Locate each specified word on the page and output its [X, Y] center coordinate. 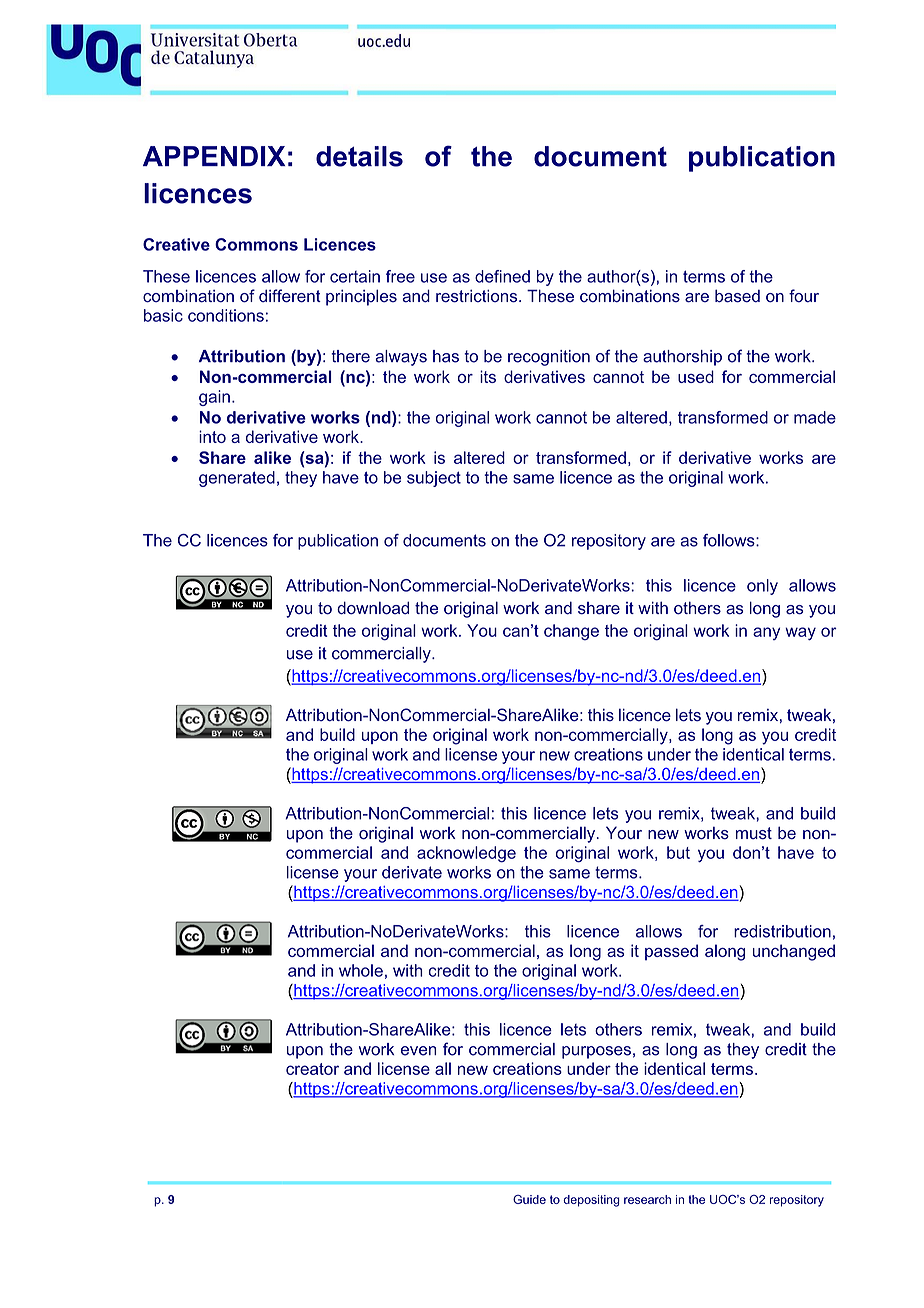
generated [237, 479]
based [737, 296]
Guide [529, 1199]
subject [434, 479]
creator [312, 1069]
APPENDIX [214, 156]
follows [730, 540]
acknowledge [466, 854]
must [754, 833]
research [647, 1199]
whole [361, 970]
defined [502, 276]
